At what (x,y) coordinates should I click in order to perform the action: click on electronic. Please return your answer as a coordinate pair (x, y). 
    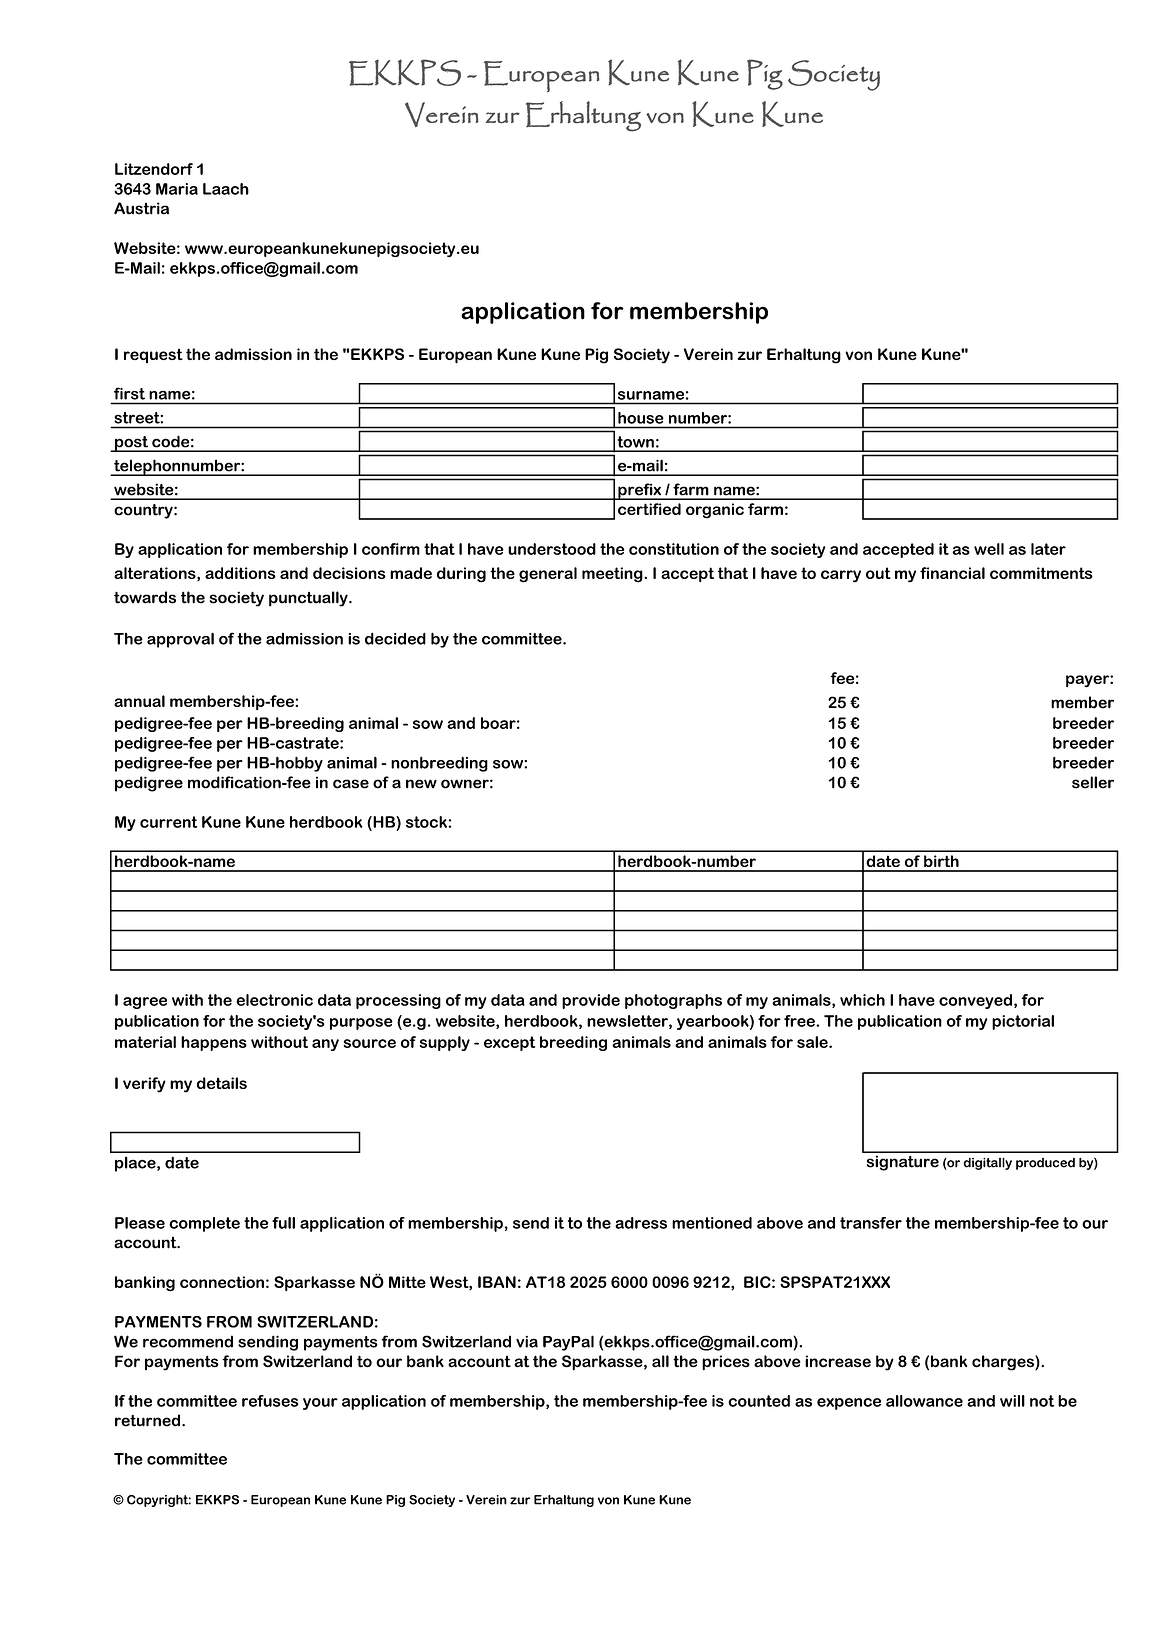
    Looking at the image, I should click on (274, 1000).
